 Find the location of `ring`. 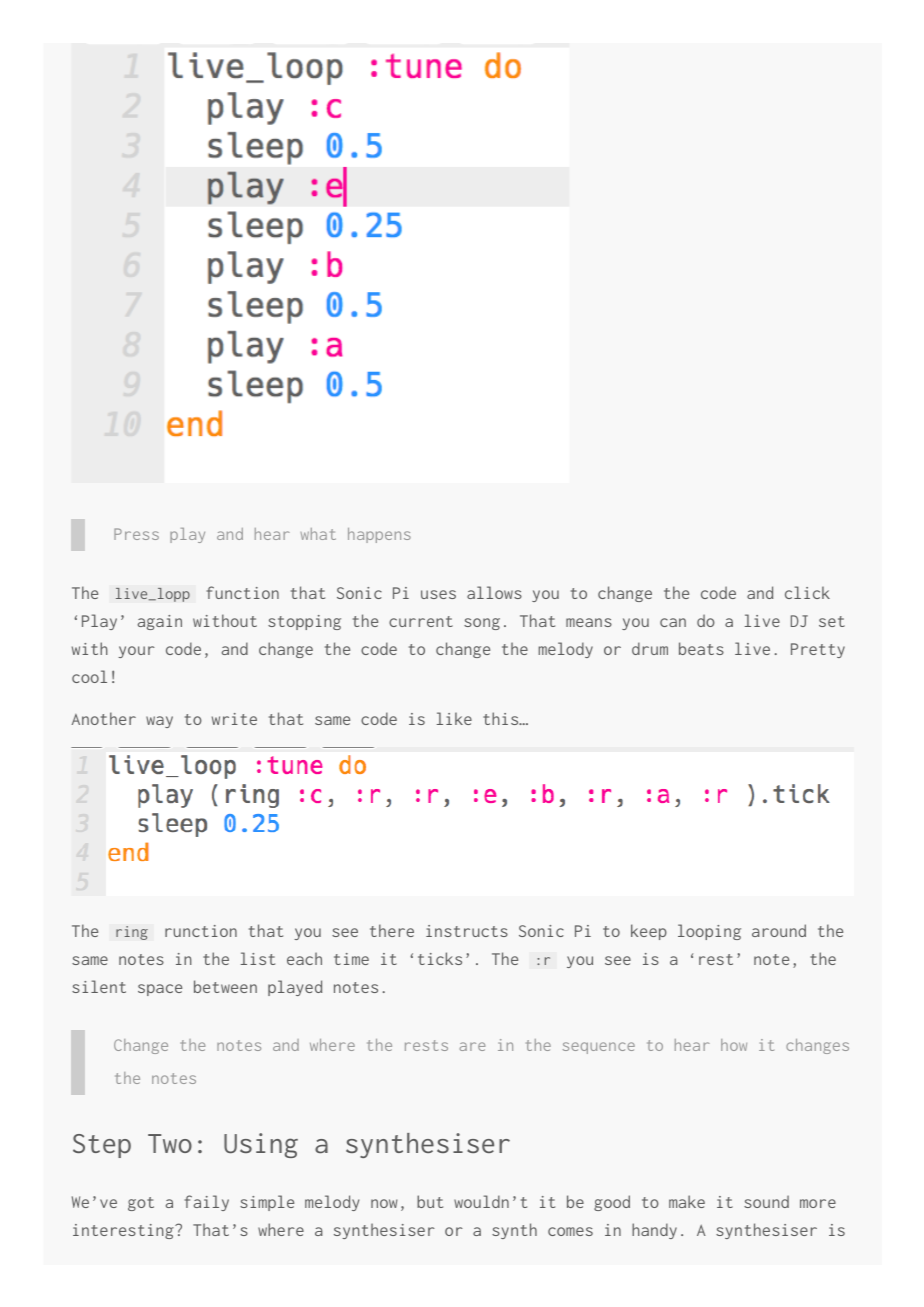

ring is located at coordinates (132, 933).
